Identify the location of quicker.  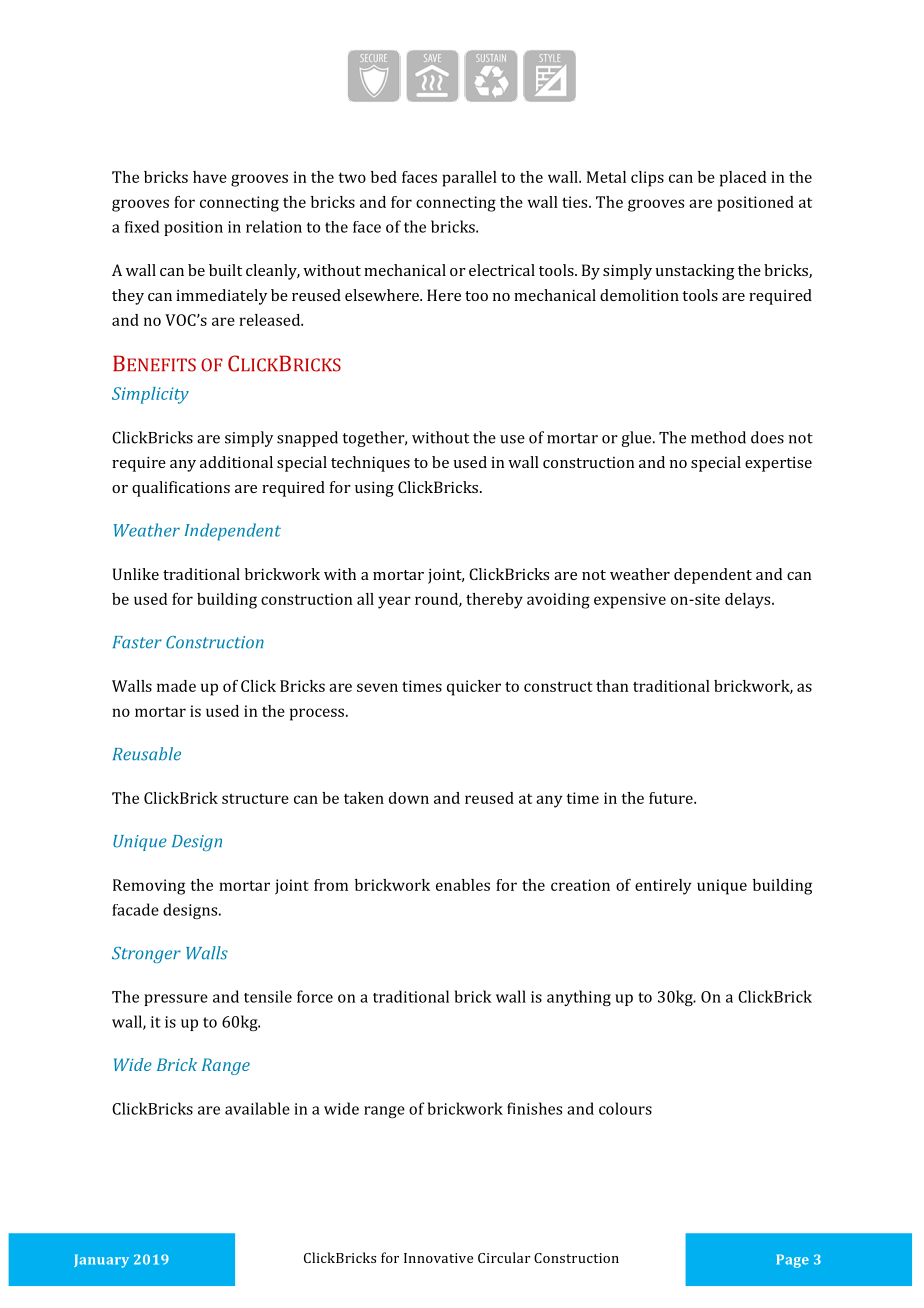
(474, 688).
